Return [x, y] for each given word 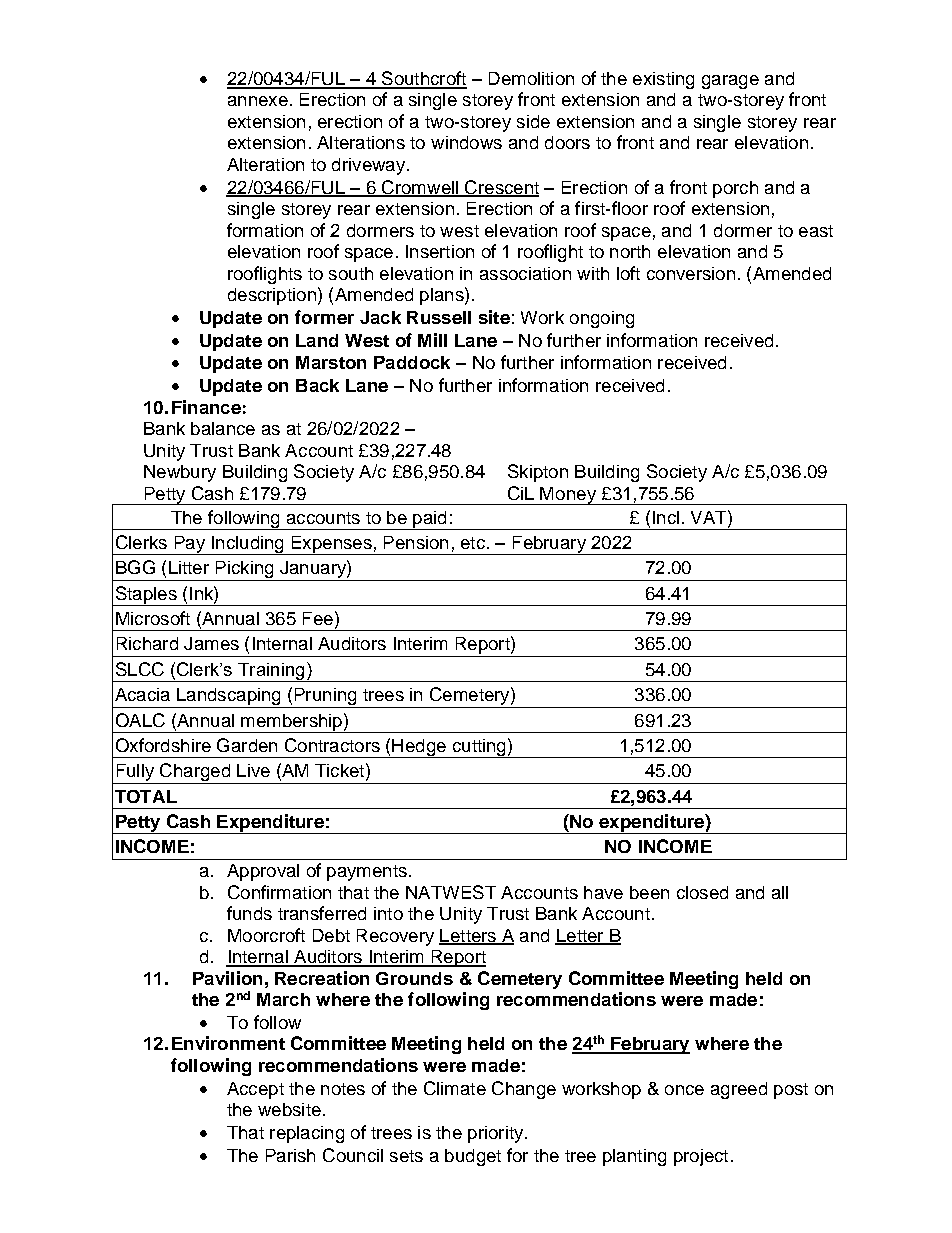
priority [495, 1134]
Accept [255, 1090]
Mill [432, 340]
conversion [691, 273]
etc [473, 543]
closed [702, 892]
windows [466, 142]
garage [730, 82]
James [211, 643]
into [388, 913]
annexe [258, 101]
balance [223, 428]
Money [568, 496]
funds [249, 913]
